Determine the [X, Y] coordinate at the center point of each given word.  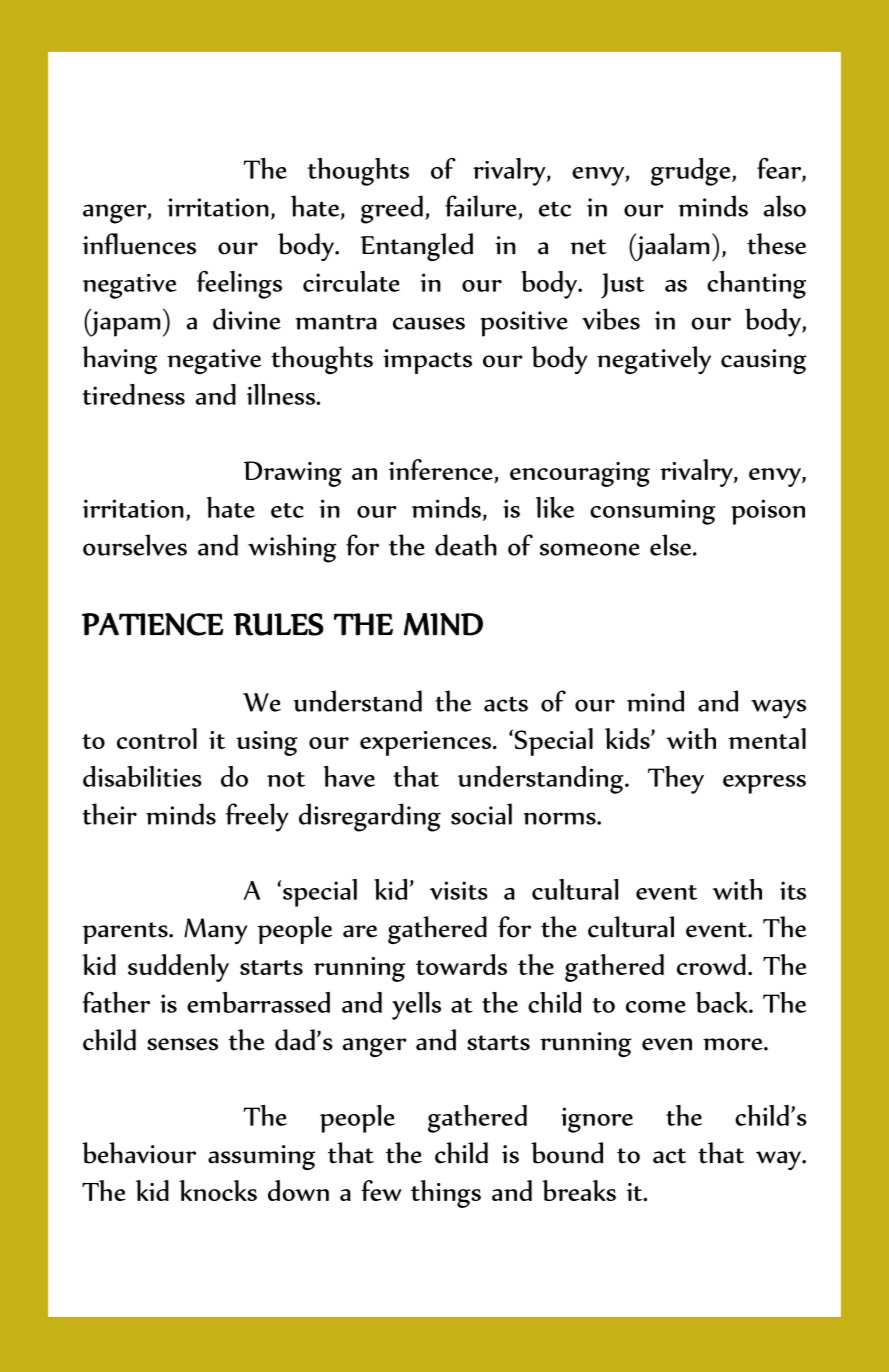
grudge [692, 172]
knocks [218, 1190]
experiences [425, 743]
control [157, 738]
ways [778, 709]
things [446, 1194]
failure [481, 206]
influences [139, 244]
